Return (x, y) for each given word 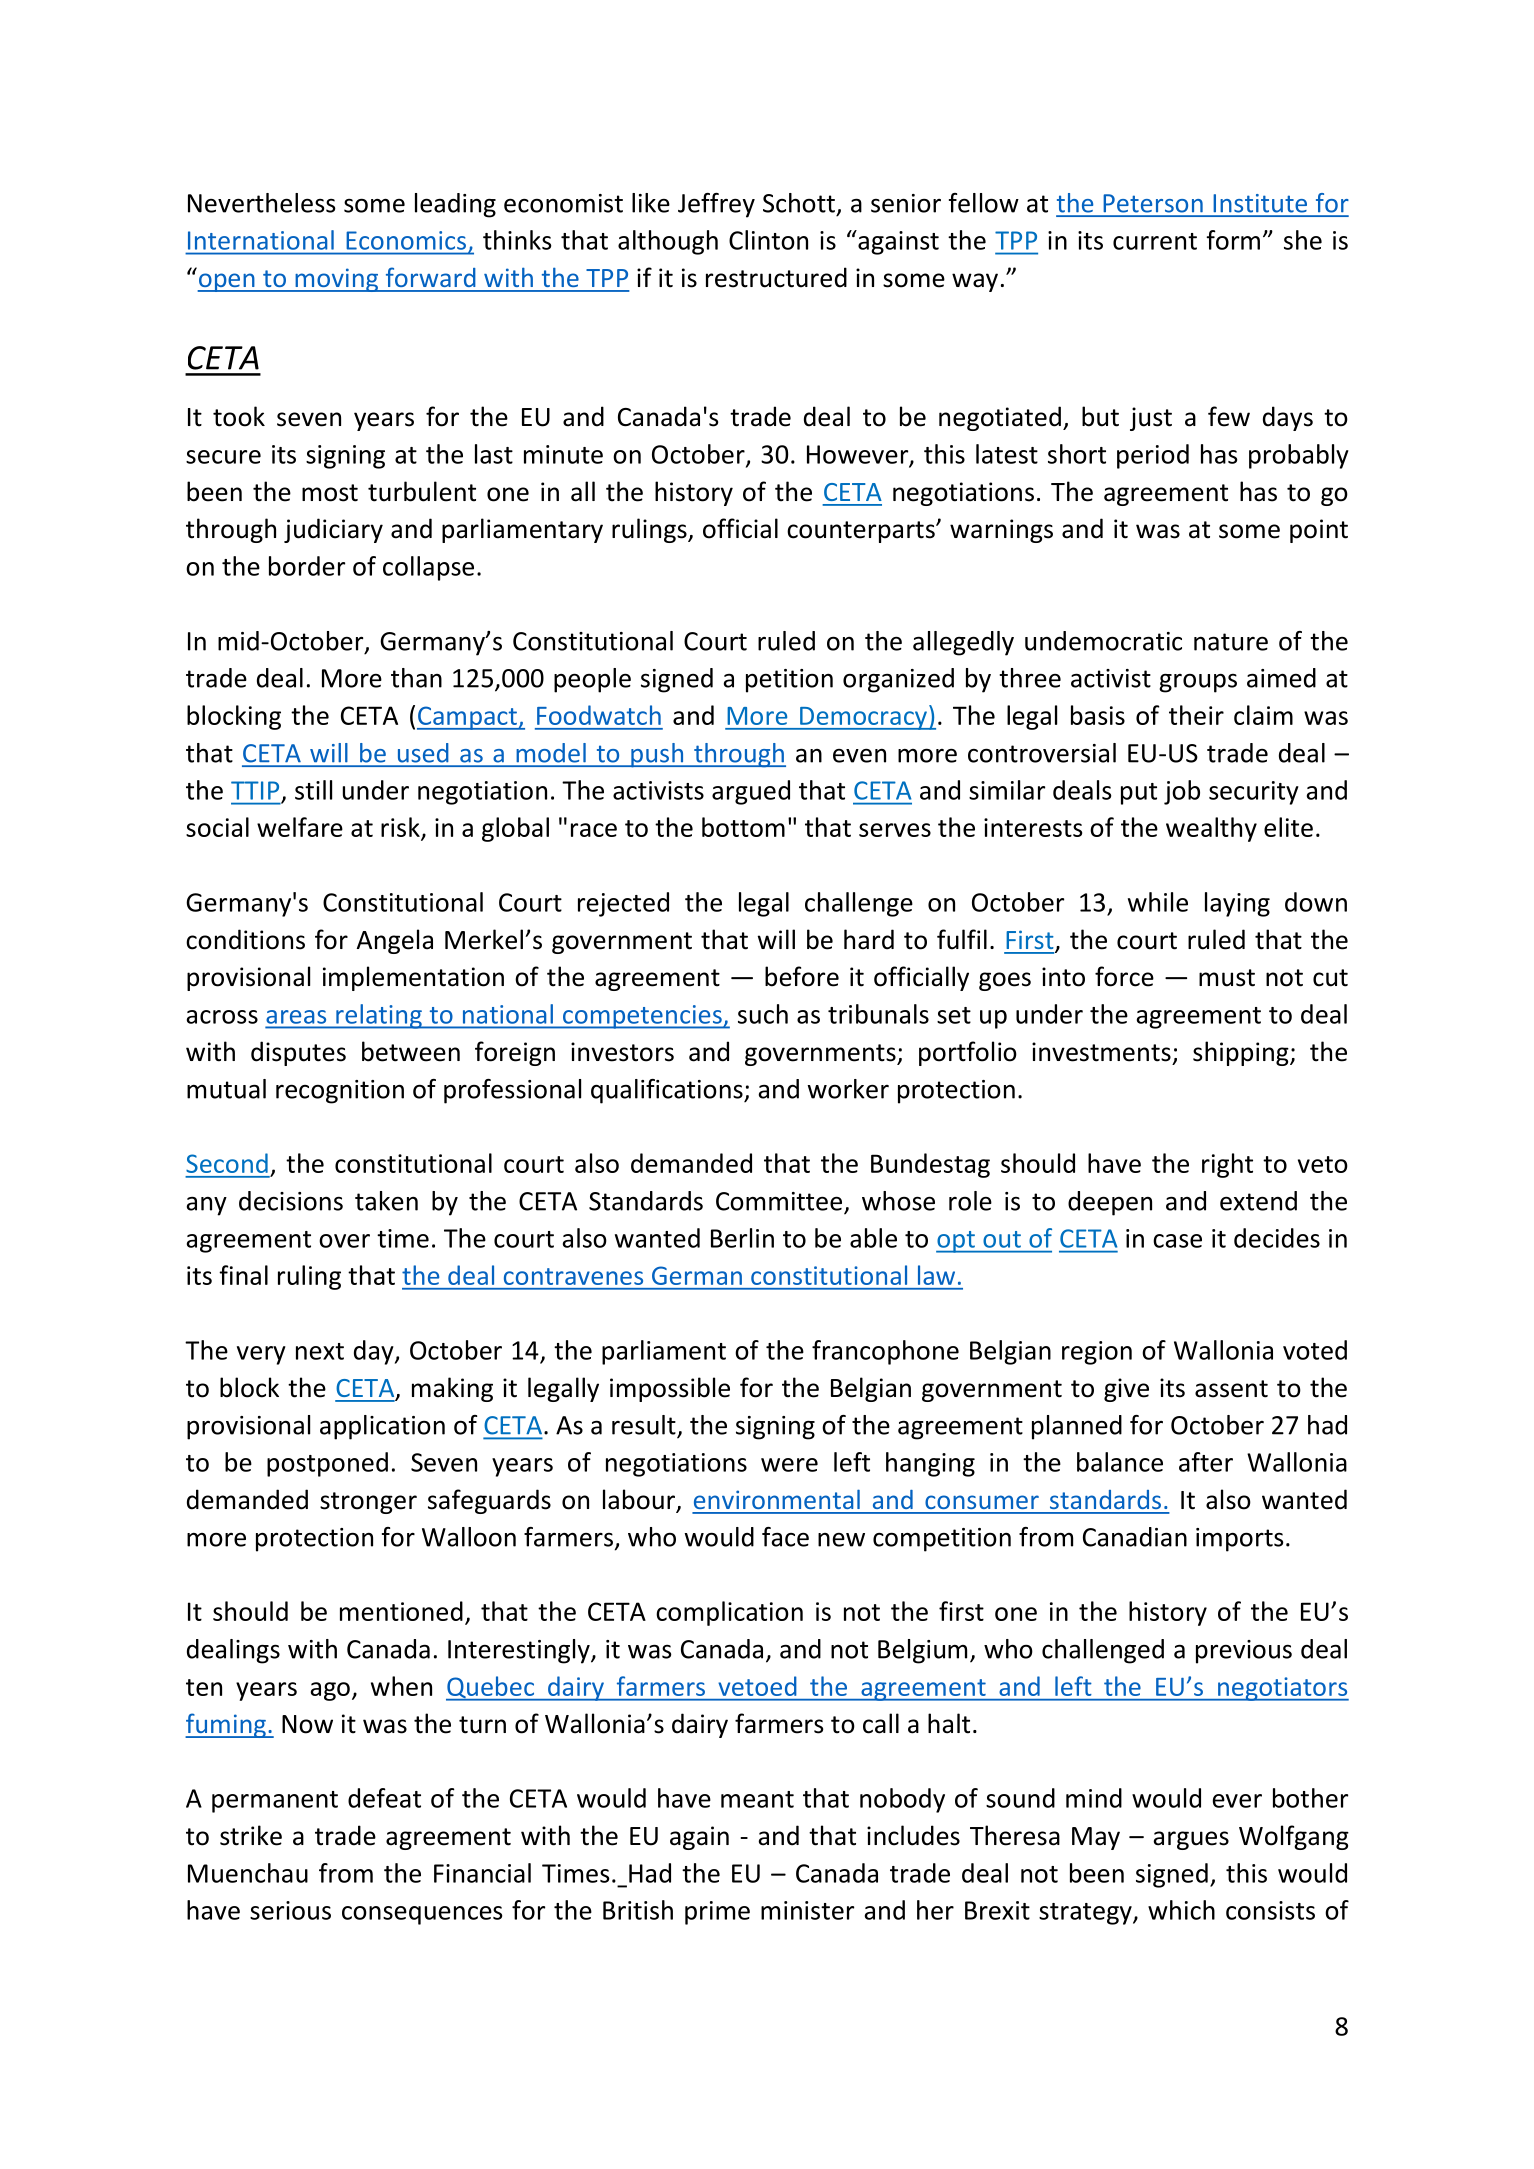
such (763, 1014)
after (1206, 1462)
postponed (327, 1464)
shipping (1242, 1053)
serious (290, 1910)
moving (337, 280)
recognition (340, 1092)
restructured (776, 277)
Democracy (863, 718)
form (1233, 240)
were (789, 1465)
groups (1198, 683)
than (416, 678)
